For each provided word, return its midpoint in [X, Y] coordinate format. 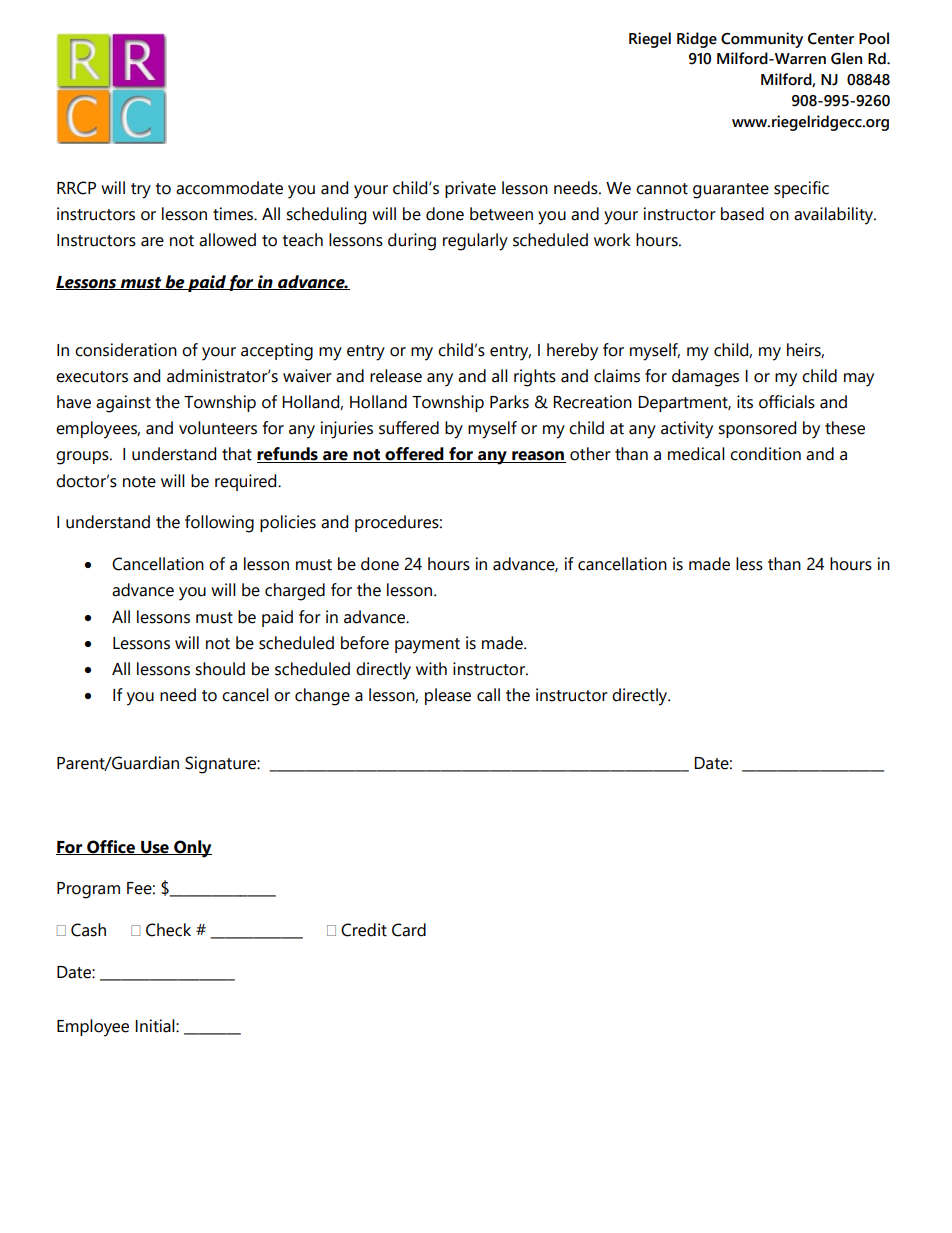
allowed [227, 240]
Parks [509, 402]
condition [765, 454]
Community [762, 40]
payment [427, 646]
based [742, 214]
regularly [475, 242]
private [470, 189]
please [448, 696]
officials [787, 402]
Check [168, 930]
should [220, 669]
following [219, 524]
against [123, 404]
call [488, 695]
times [234, 214]
